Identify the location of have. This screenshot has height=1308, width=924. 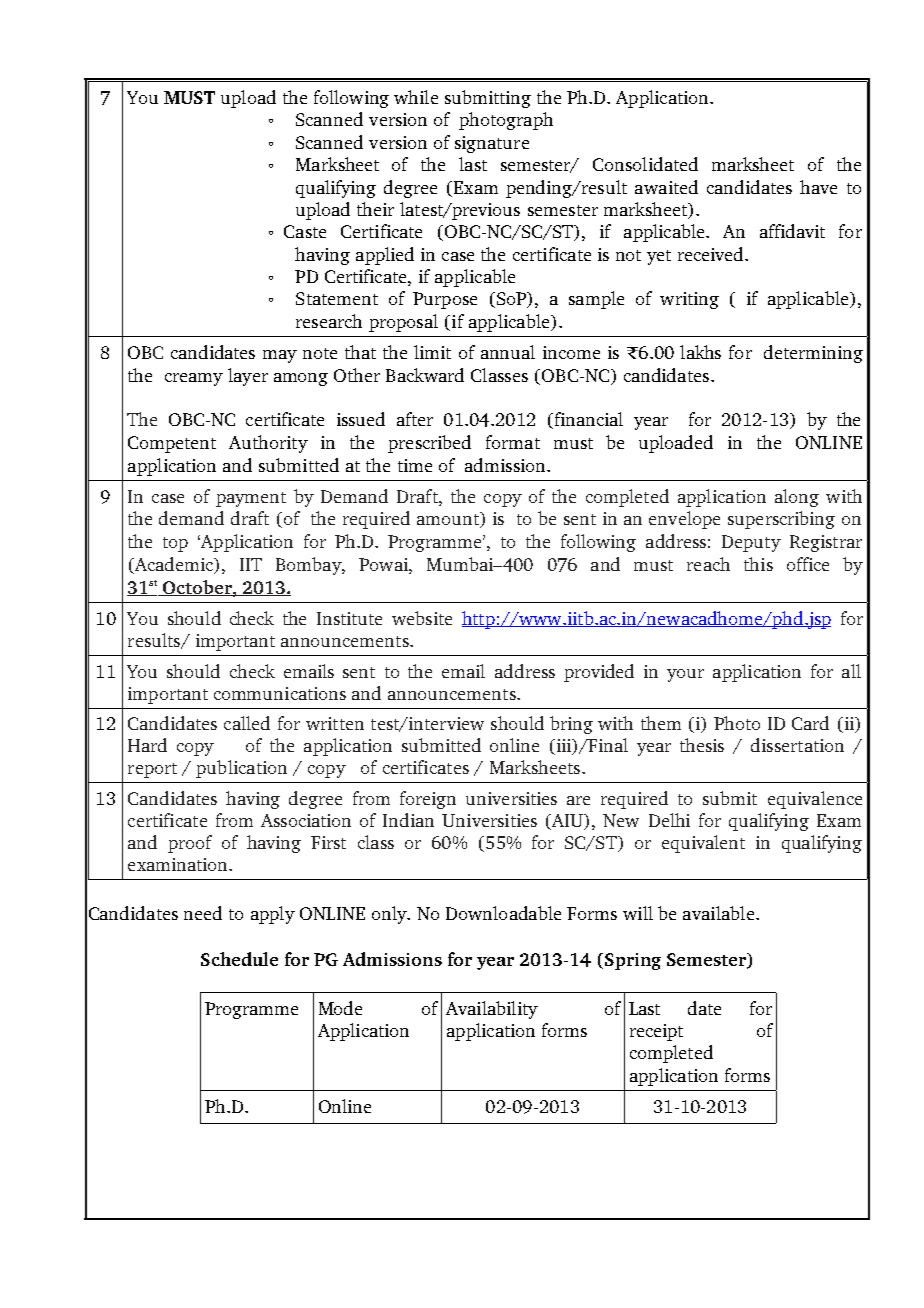
(818, 187).
